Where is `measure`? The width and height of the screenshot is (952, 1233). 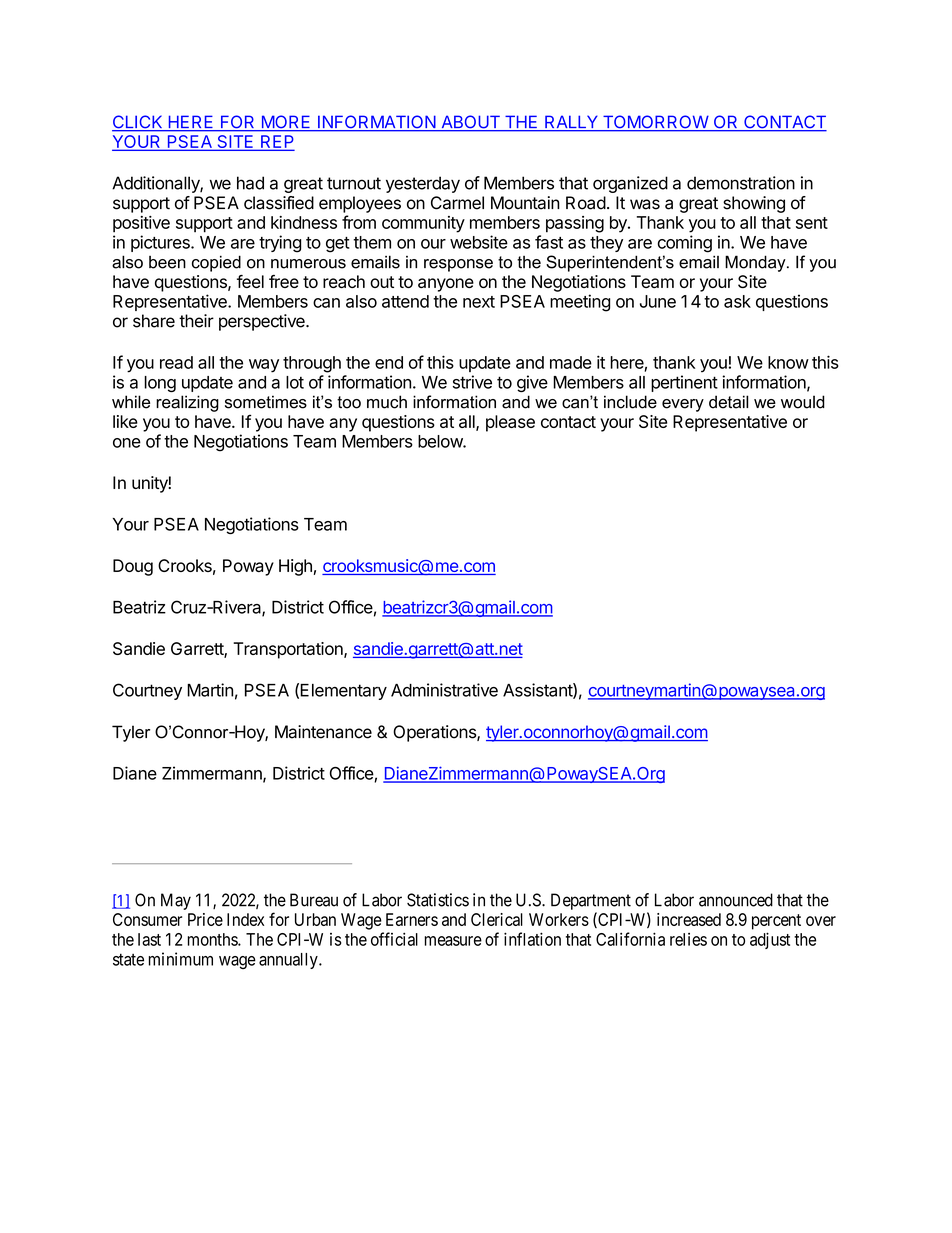
measure is located at coordinates (453, 941).
